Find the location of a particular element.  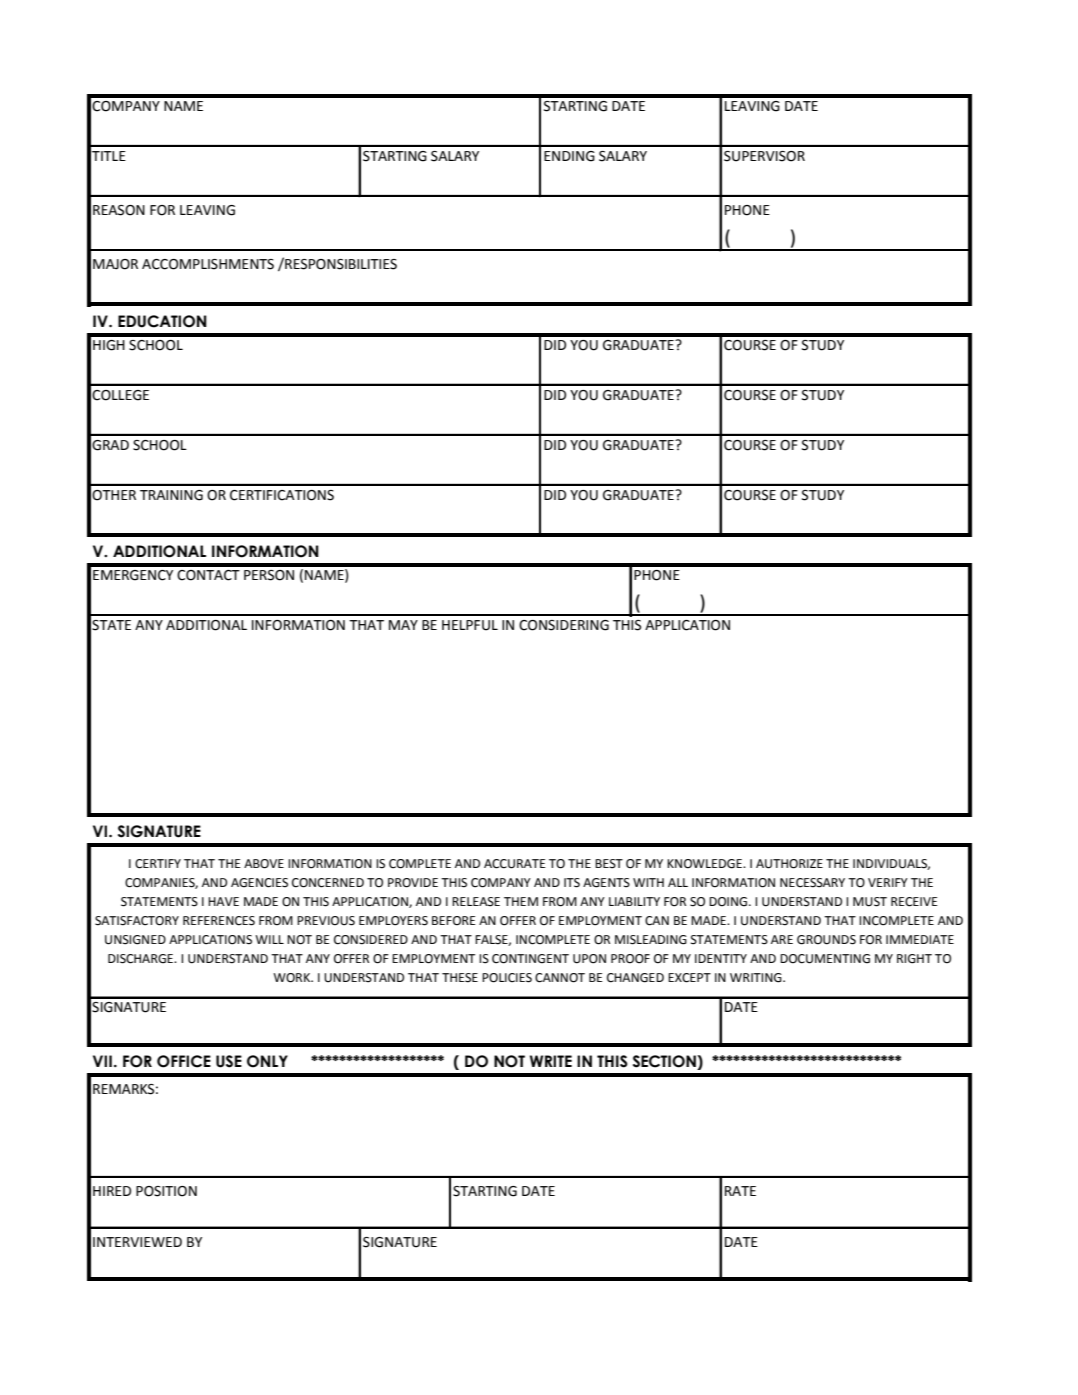

DOCUMENTING is located at coordinates (825, 959).
